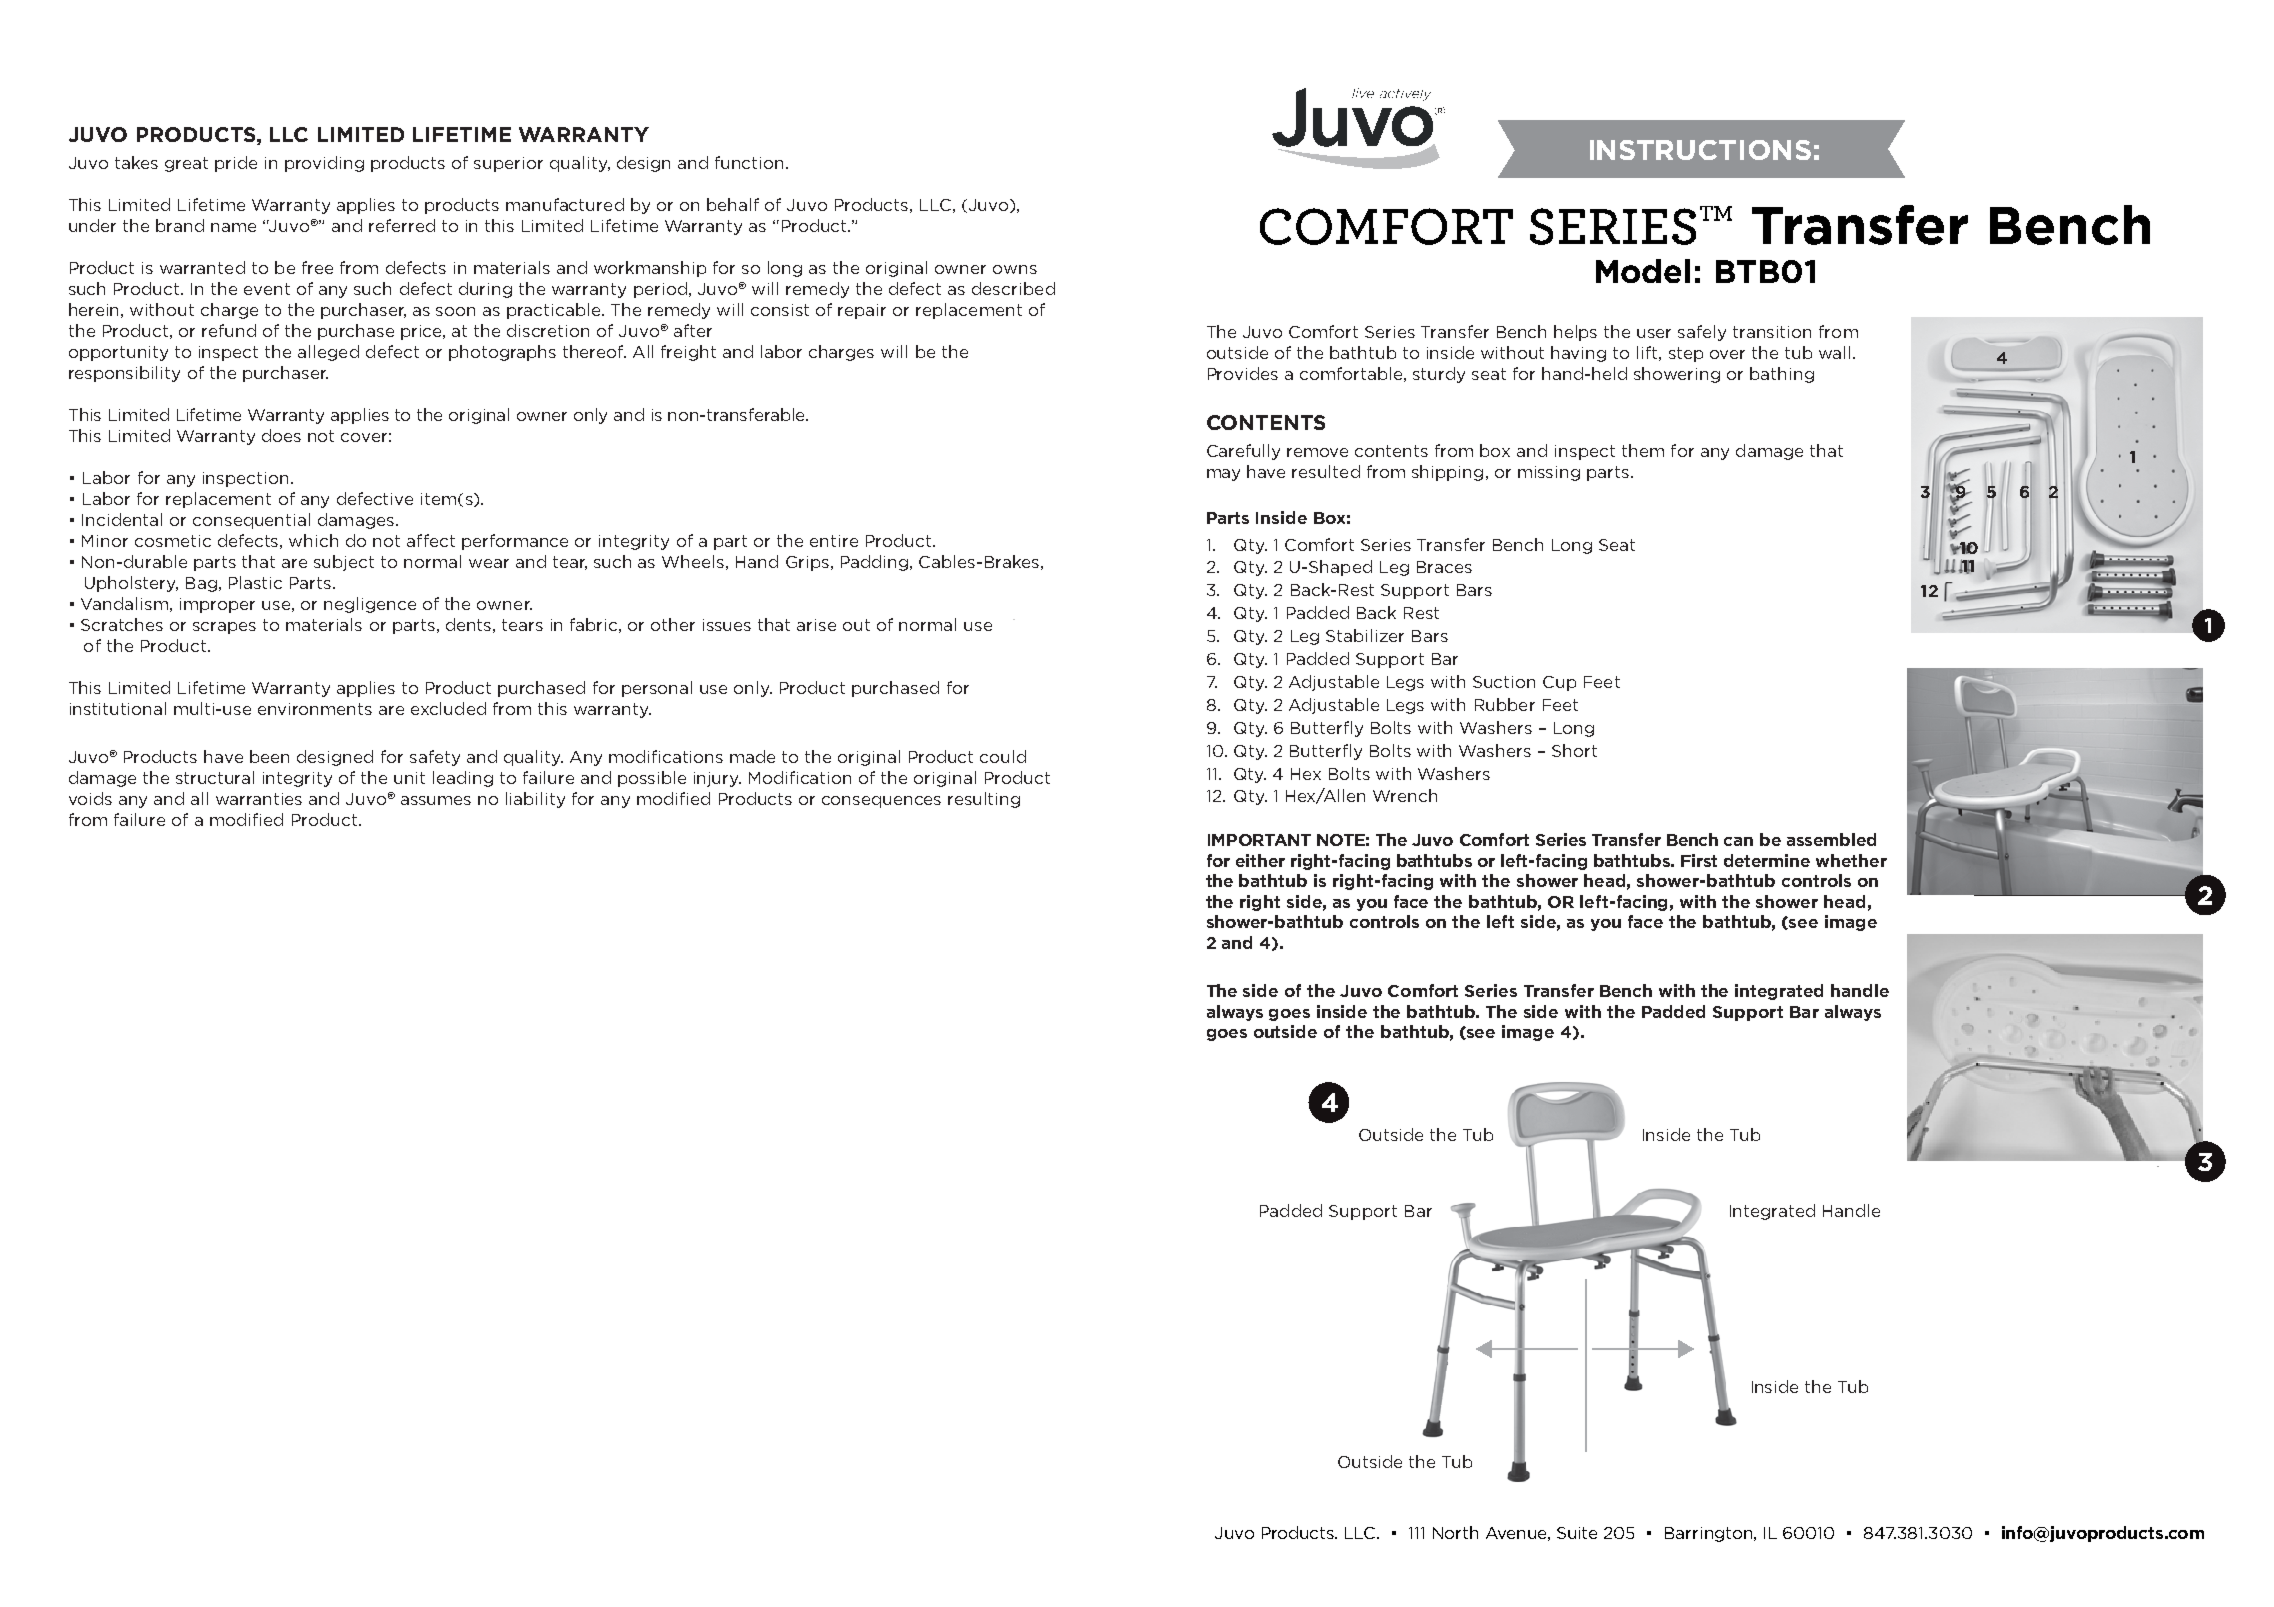 Image resolution: width=2274 pixels, height=1607 pixels. I want to click on Suite, so click(1577, 1533).
